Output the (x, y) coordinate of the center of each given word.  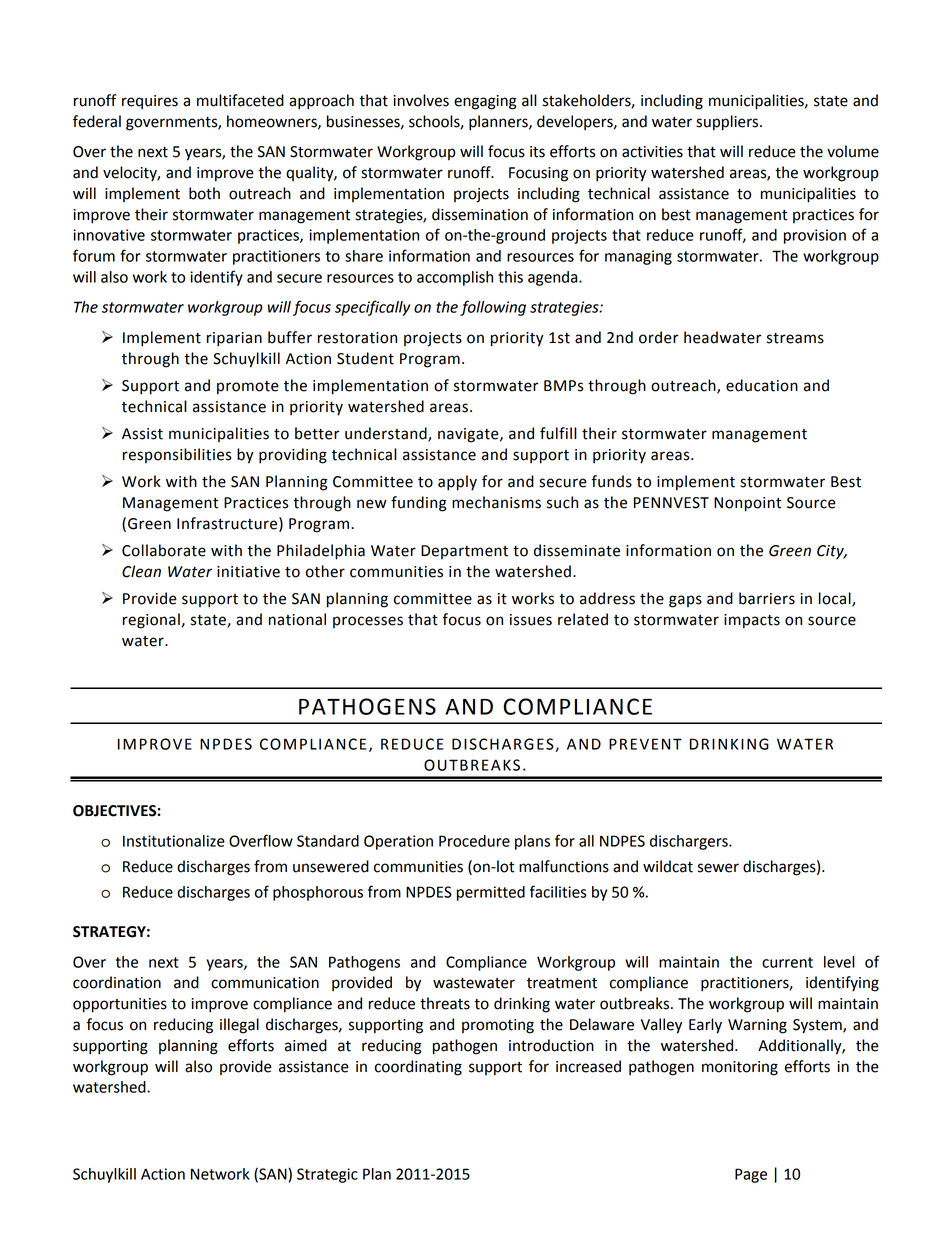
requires (150, 102)
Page (751, 1175)
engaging (485, 102)
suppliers (728, 123)
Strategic (327, 1175)
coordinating (418, 1068)
